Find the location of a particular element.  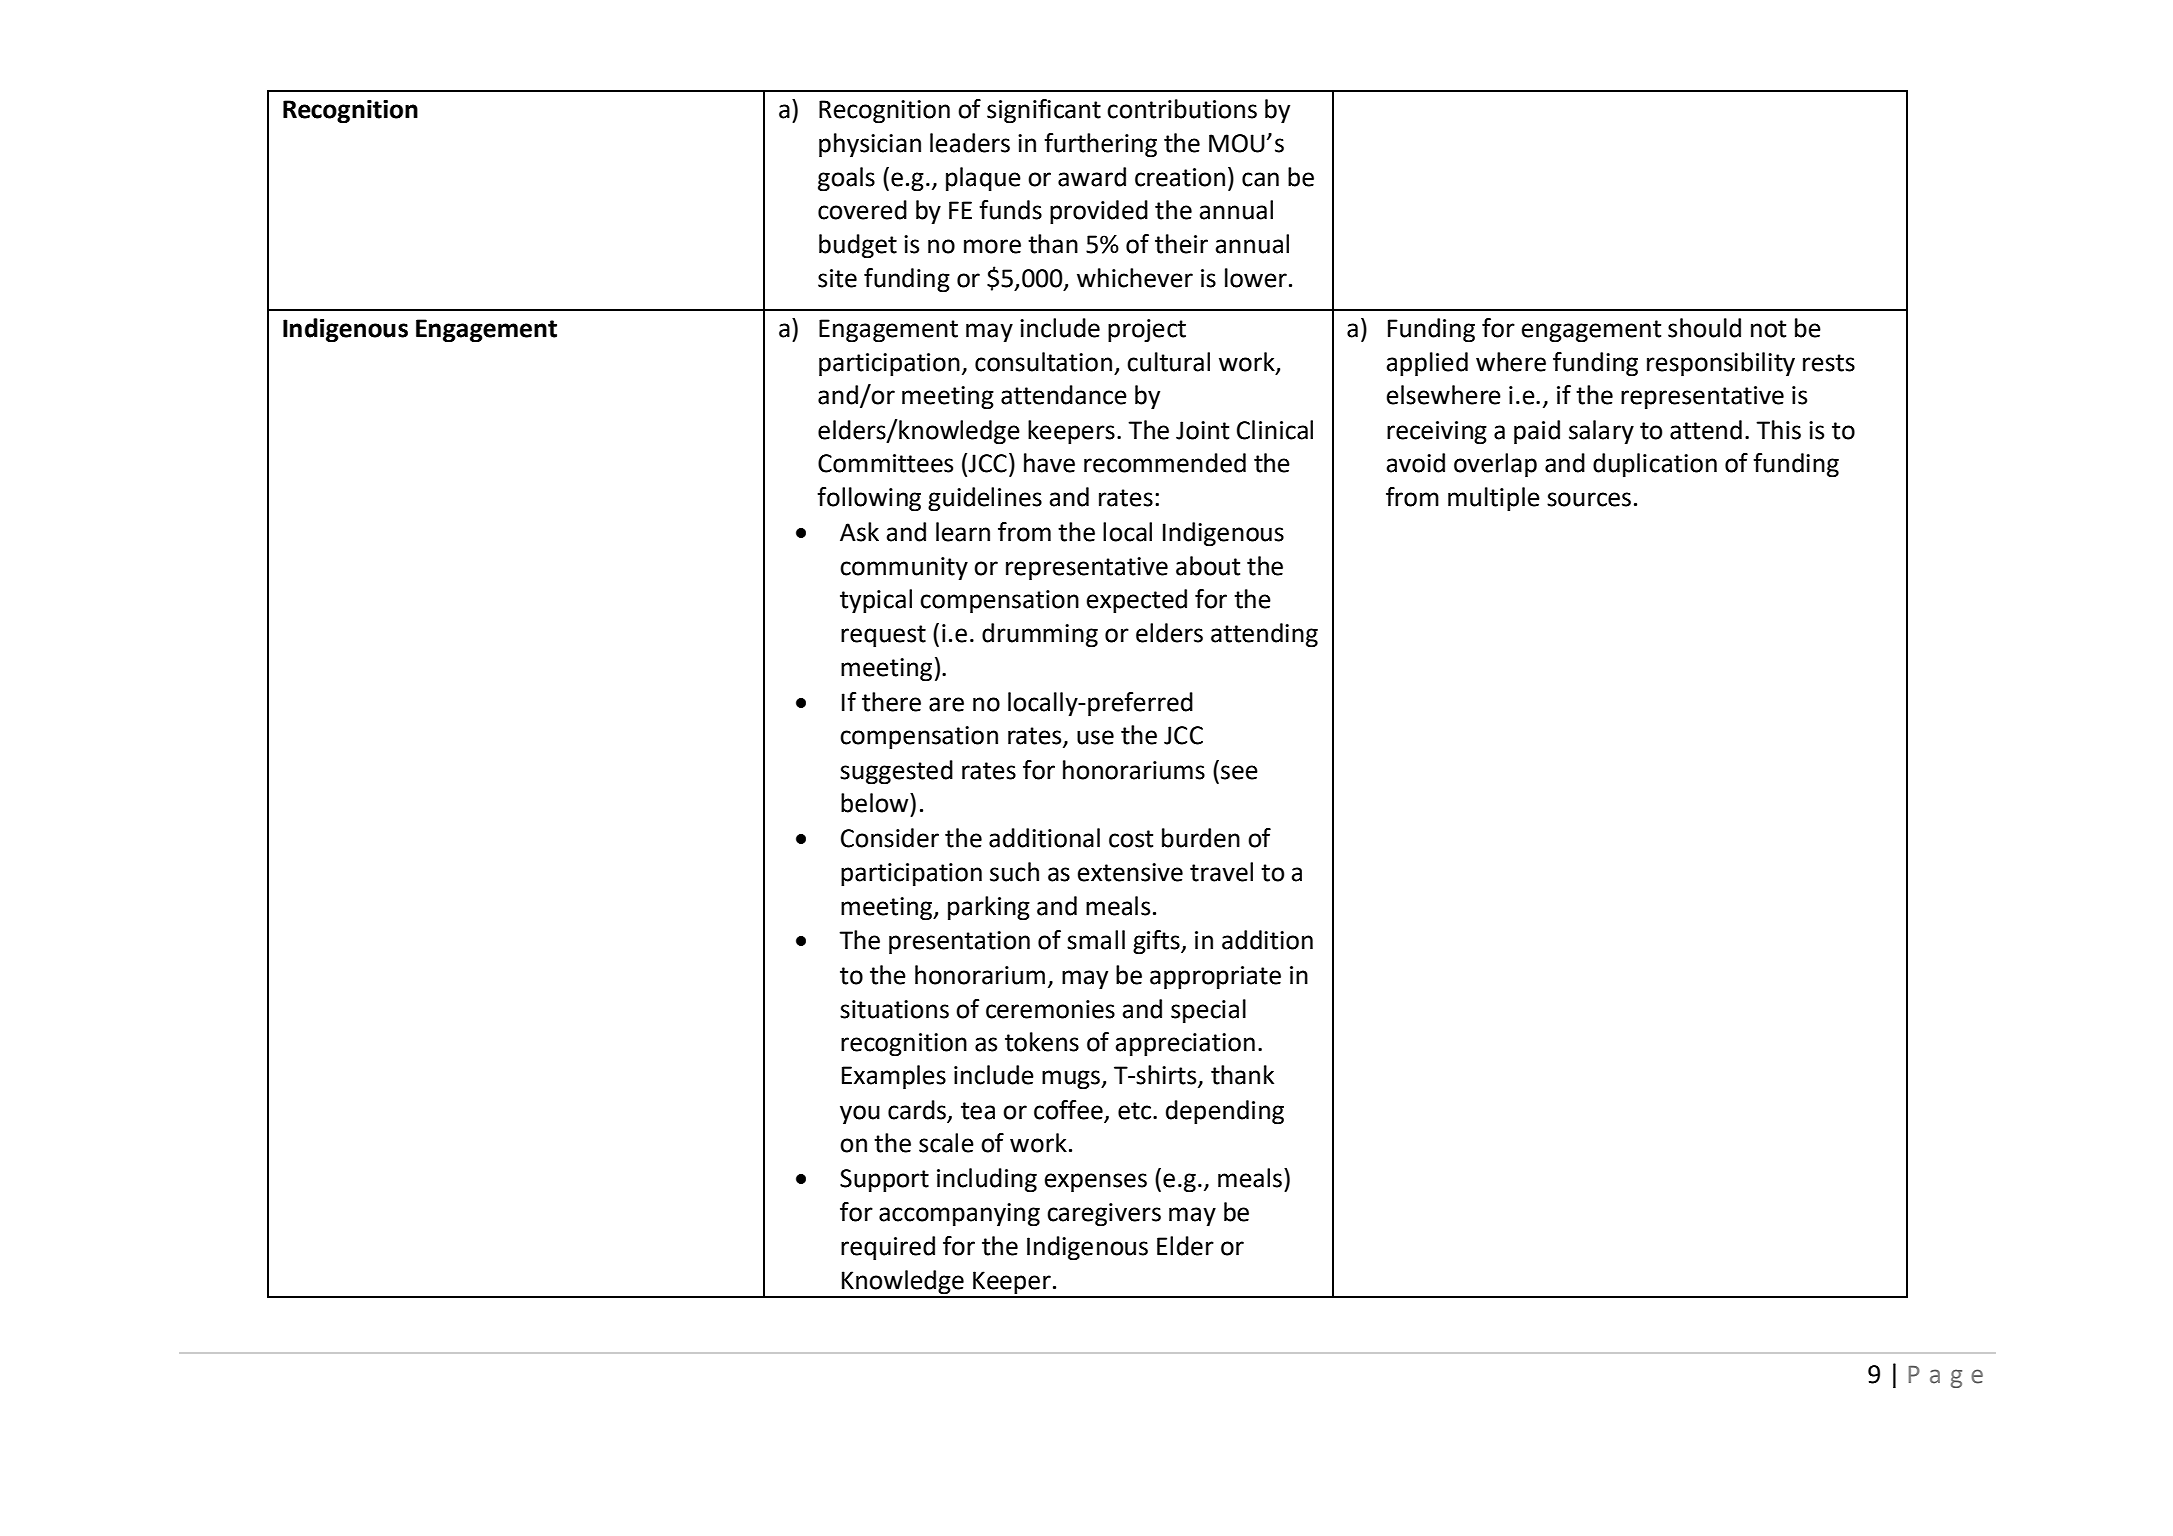

leaders is located at coordinates (970, 143).
